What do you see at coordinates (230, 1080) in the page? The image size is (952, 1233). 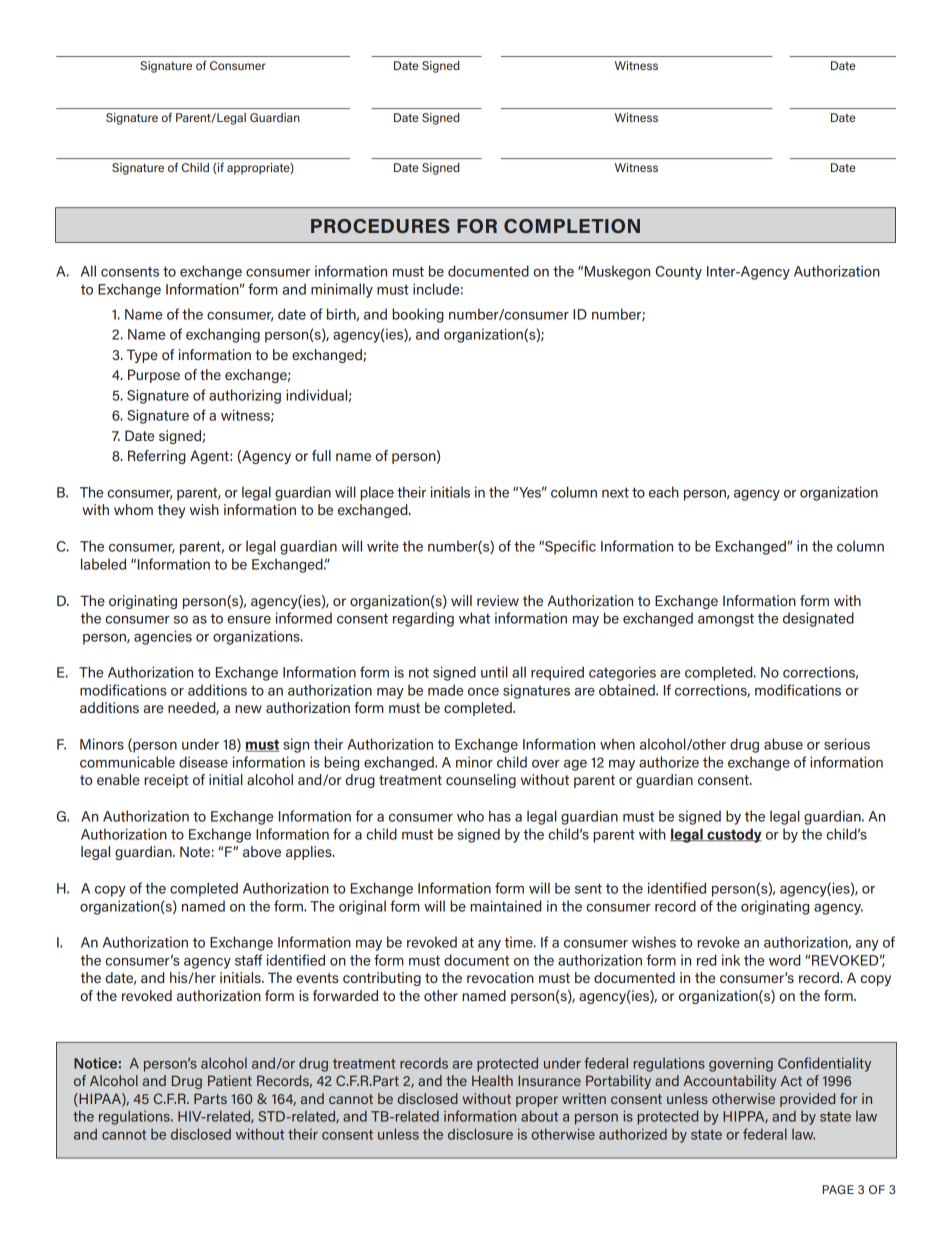 I see `Patient` at bounding box center [230, 1080].
